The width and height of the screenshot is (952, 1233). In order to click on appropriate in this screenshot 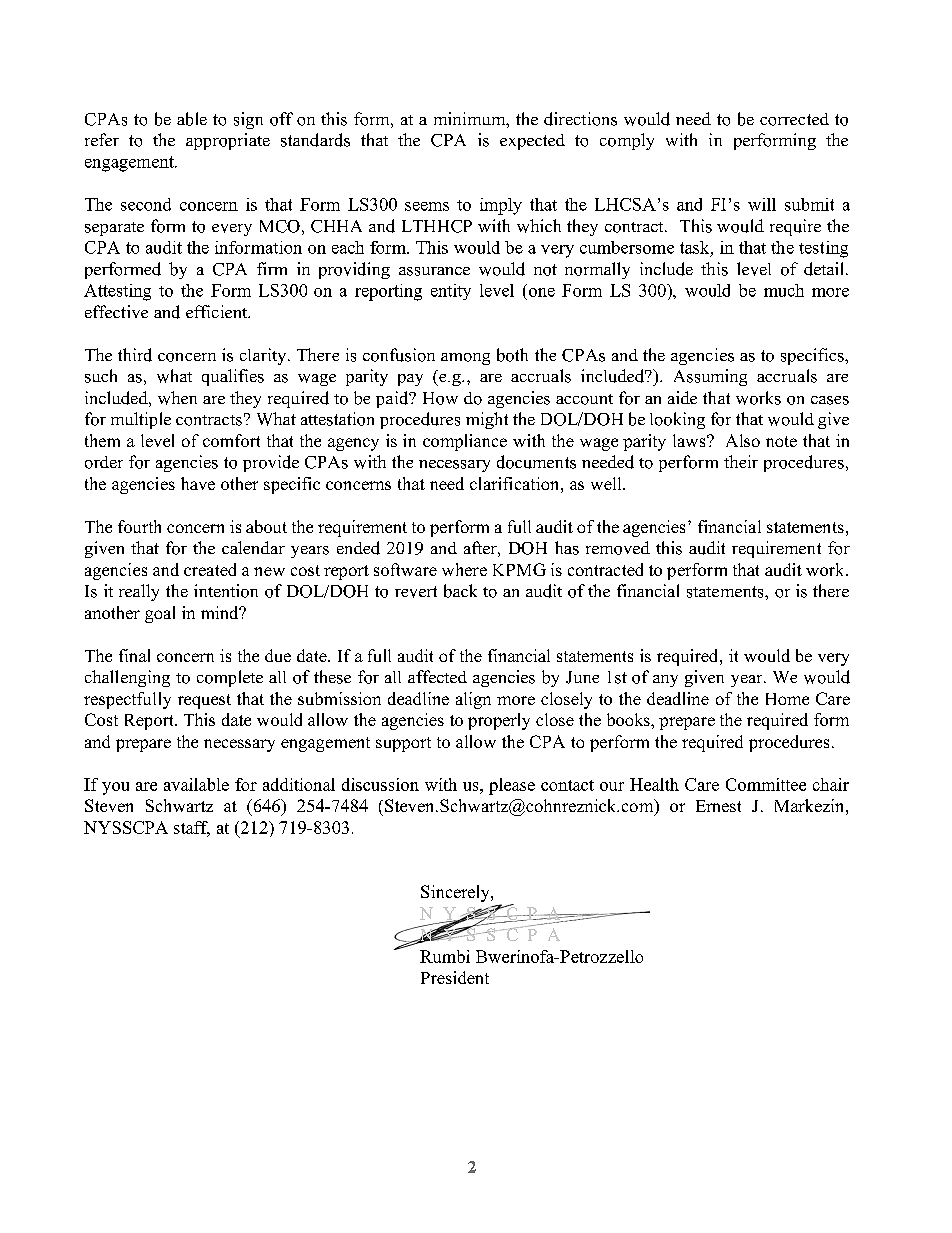, I will do `click(228, 141)`.
